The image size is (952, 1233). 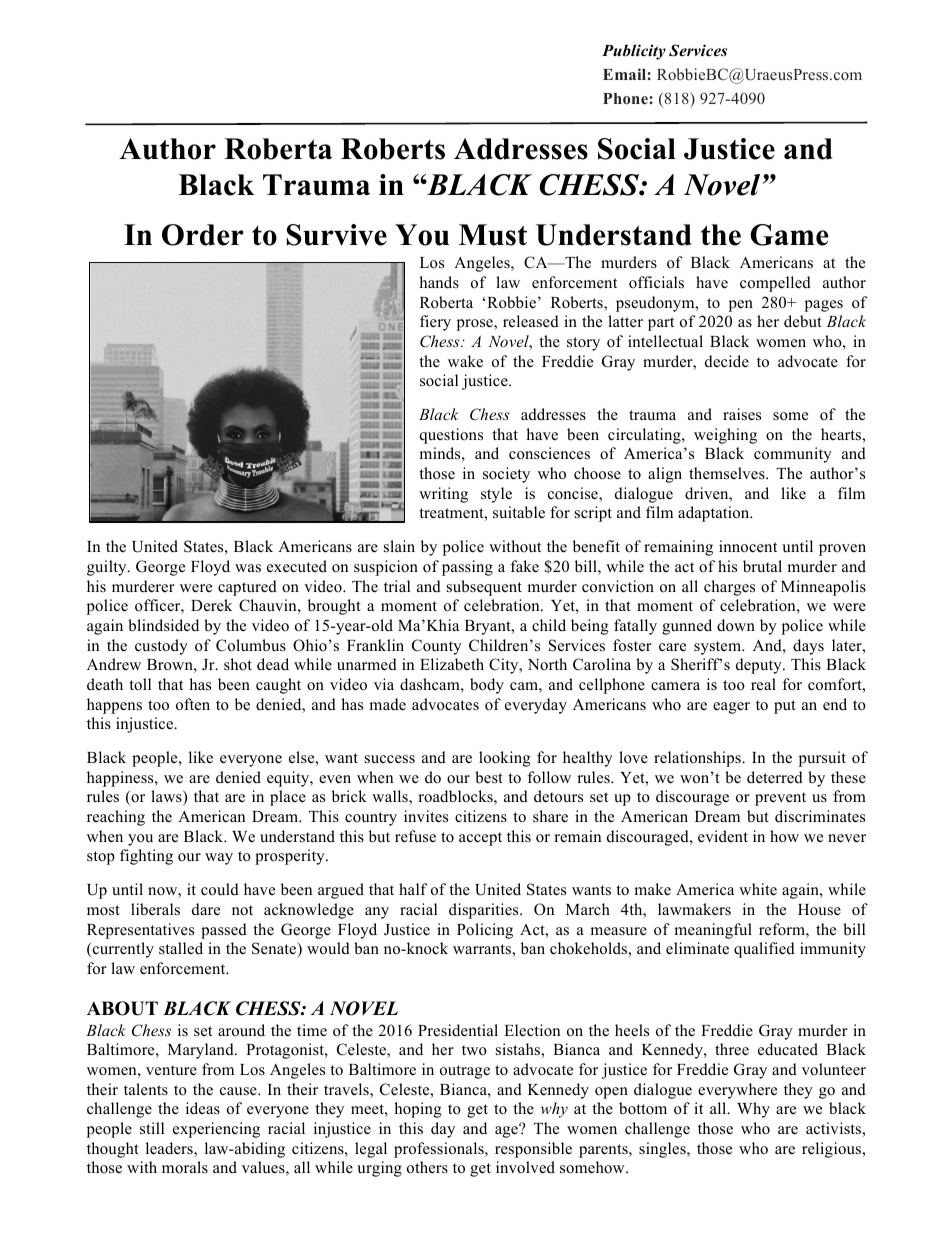 What do you see at coordinates (203, 235) in the page?
I see `Order` at bounding box center [203, 235].
